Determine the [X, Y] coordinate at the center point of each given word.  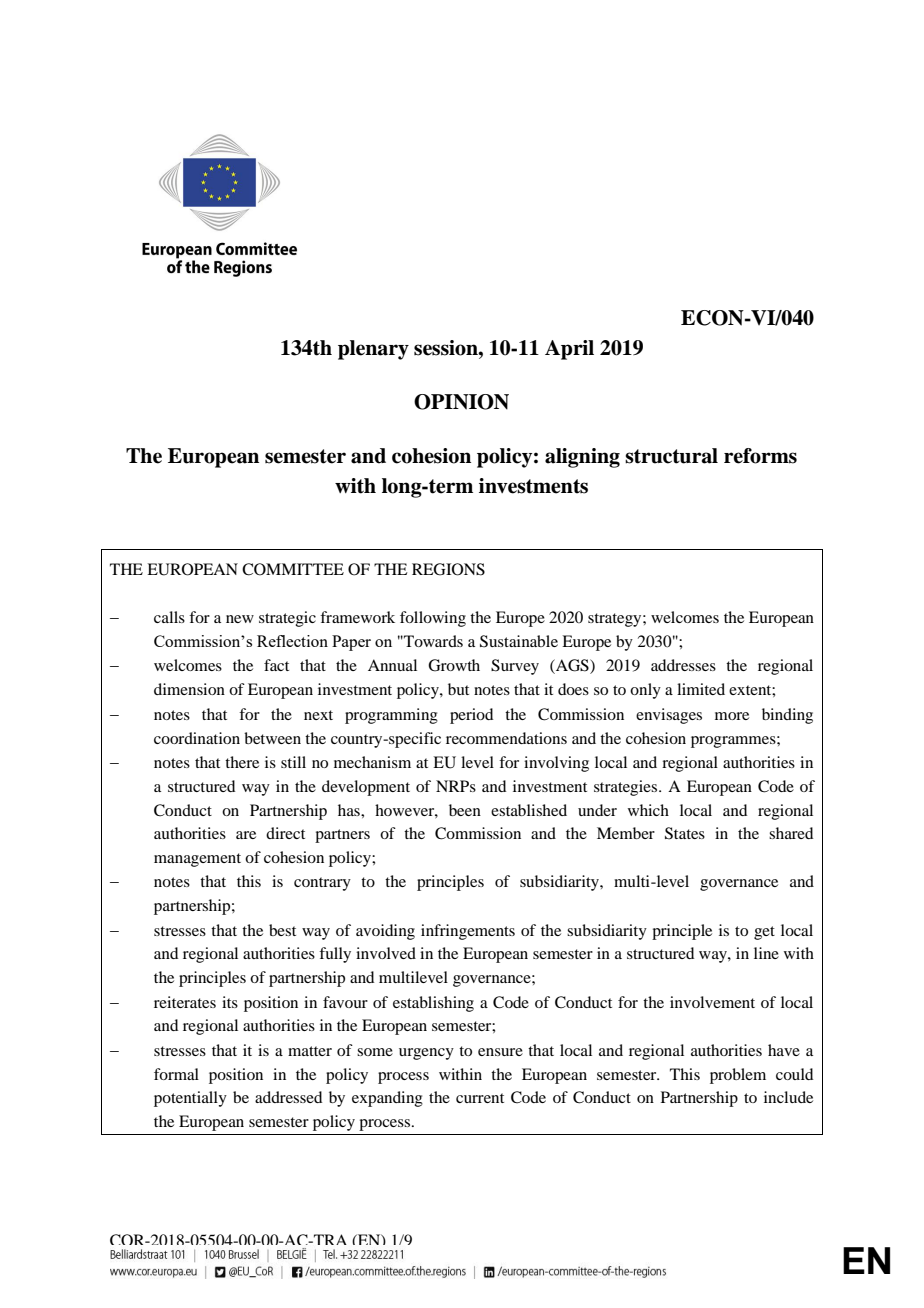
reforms [760, 456]
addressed [288, 1097]
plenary [373, 350]
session [447, 348]
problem [738, 1076]
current [480, 1098]
